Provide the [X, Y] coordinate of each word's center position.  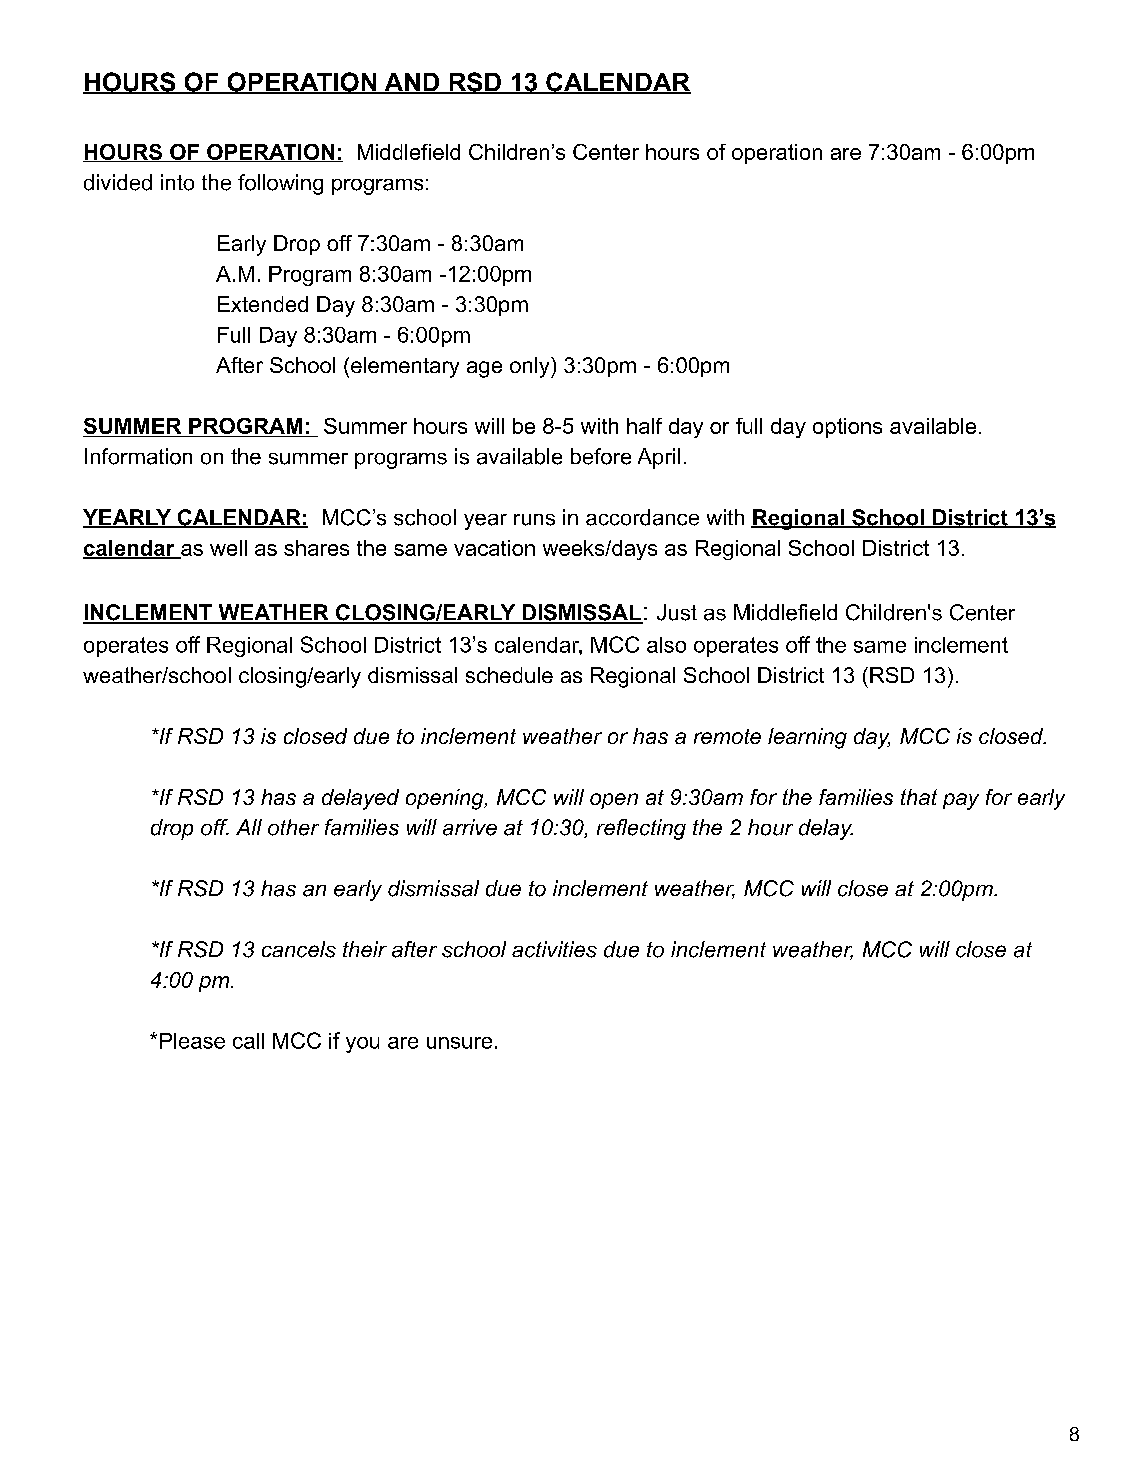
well [228, 548]
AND [412, 83]
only [531, 367]
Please [192, 1041]
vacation [494, 548]
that [919, 797]
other [293, 827]
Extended [263, 304]
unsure [459, 1043]
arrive [470, 827]
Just [677, 612]
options [847, 428]
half [644, 426]
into [177, 182]
